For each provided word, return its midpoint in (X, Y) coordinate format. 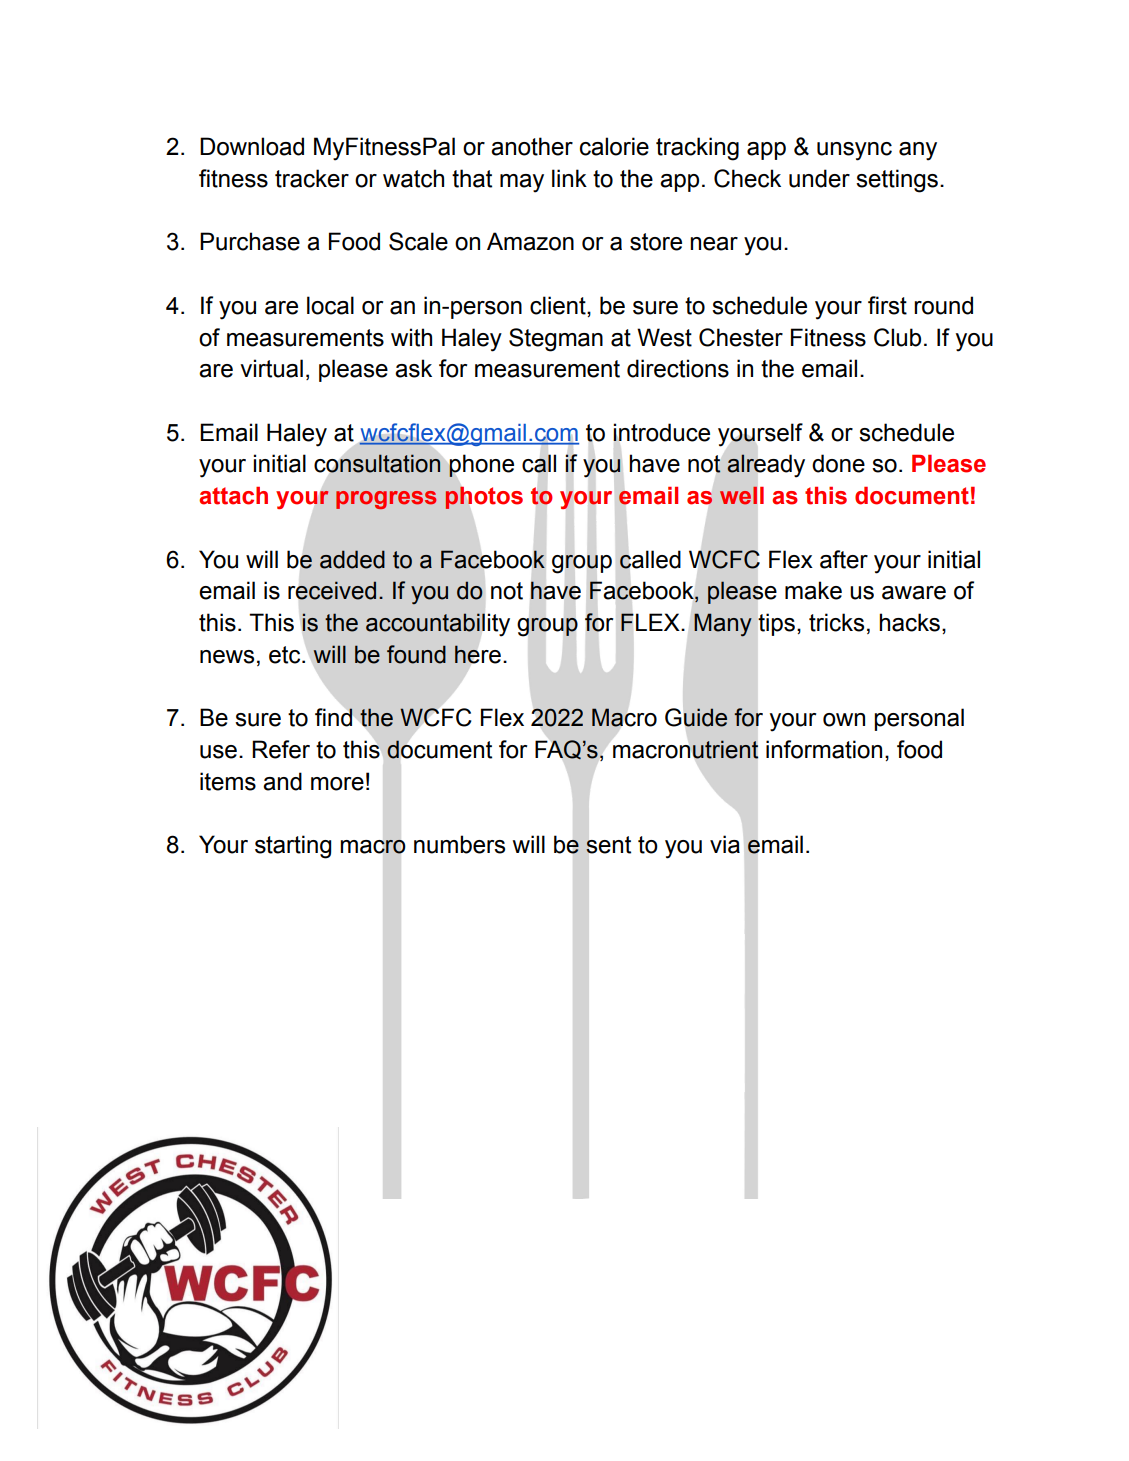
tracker (312, 178)
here (477, 654)
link (569, 178)
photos (484, 497)
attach (233, 496)
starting (293, 847)
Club (897, 337)
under (819, 178)
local (330, 305)
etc (286, 655)
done (838, 463)
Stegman (556, 340)
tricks (836, 622)
